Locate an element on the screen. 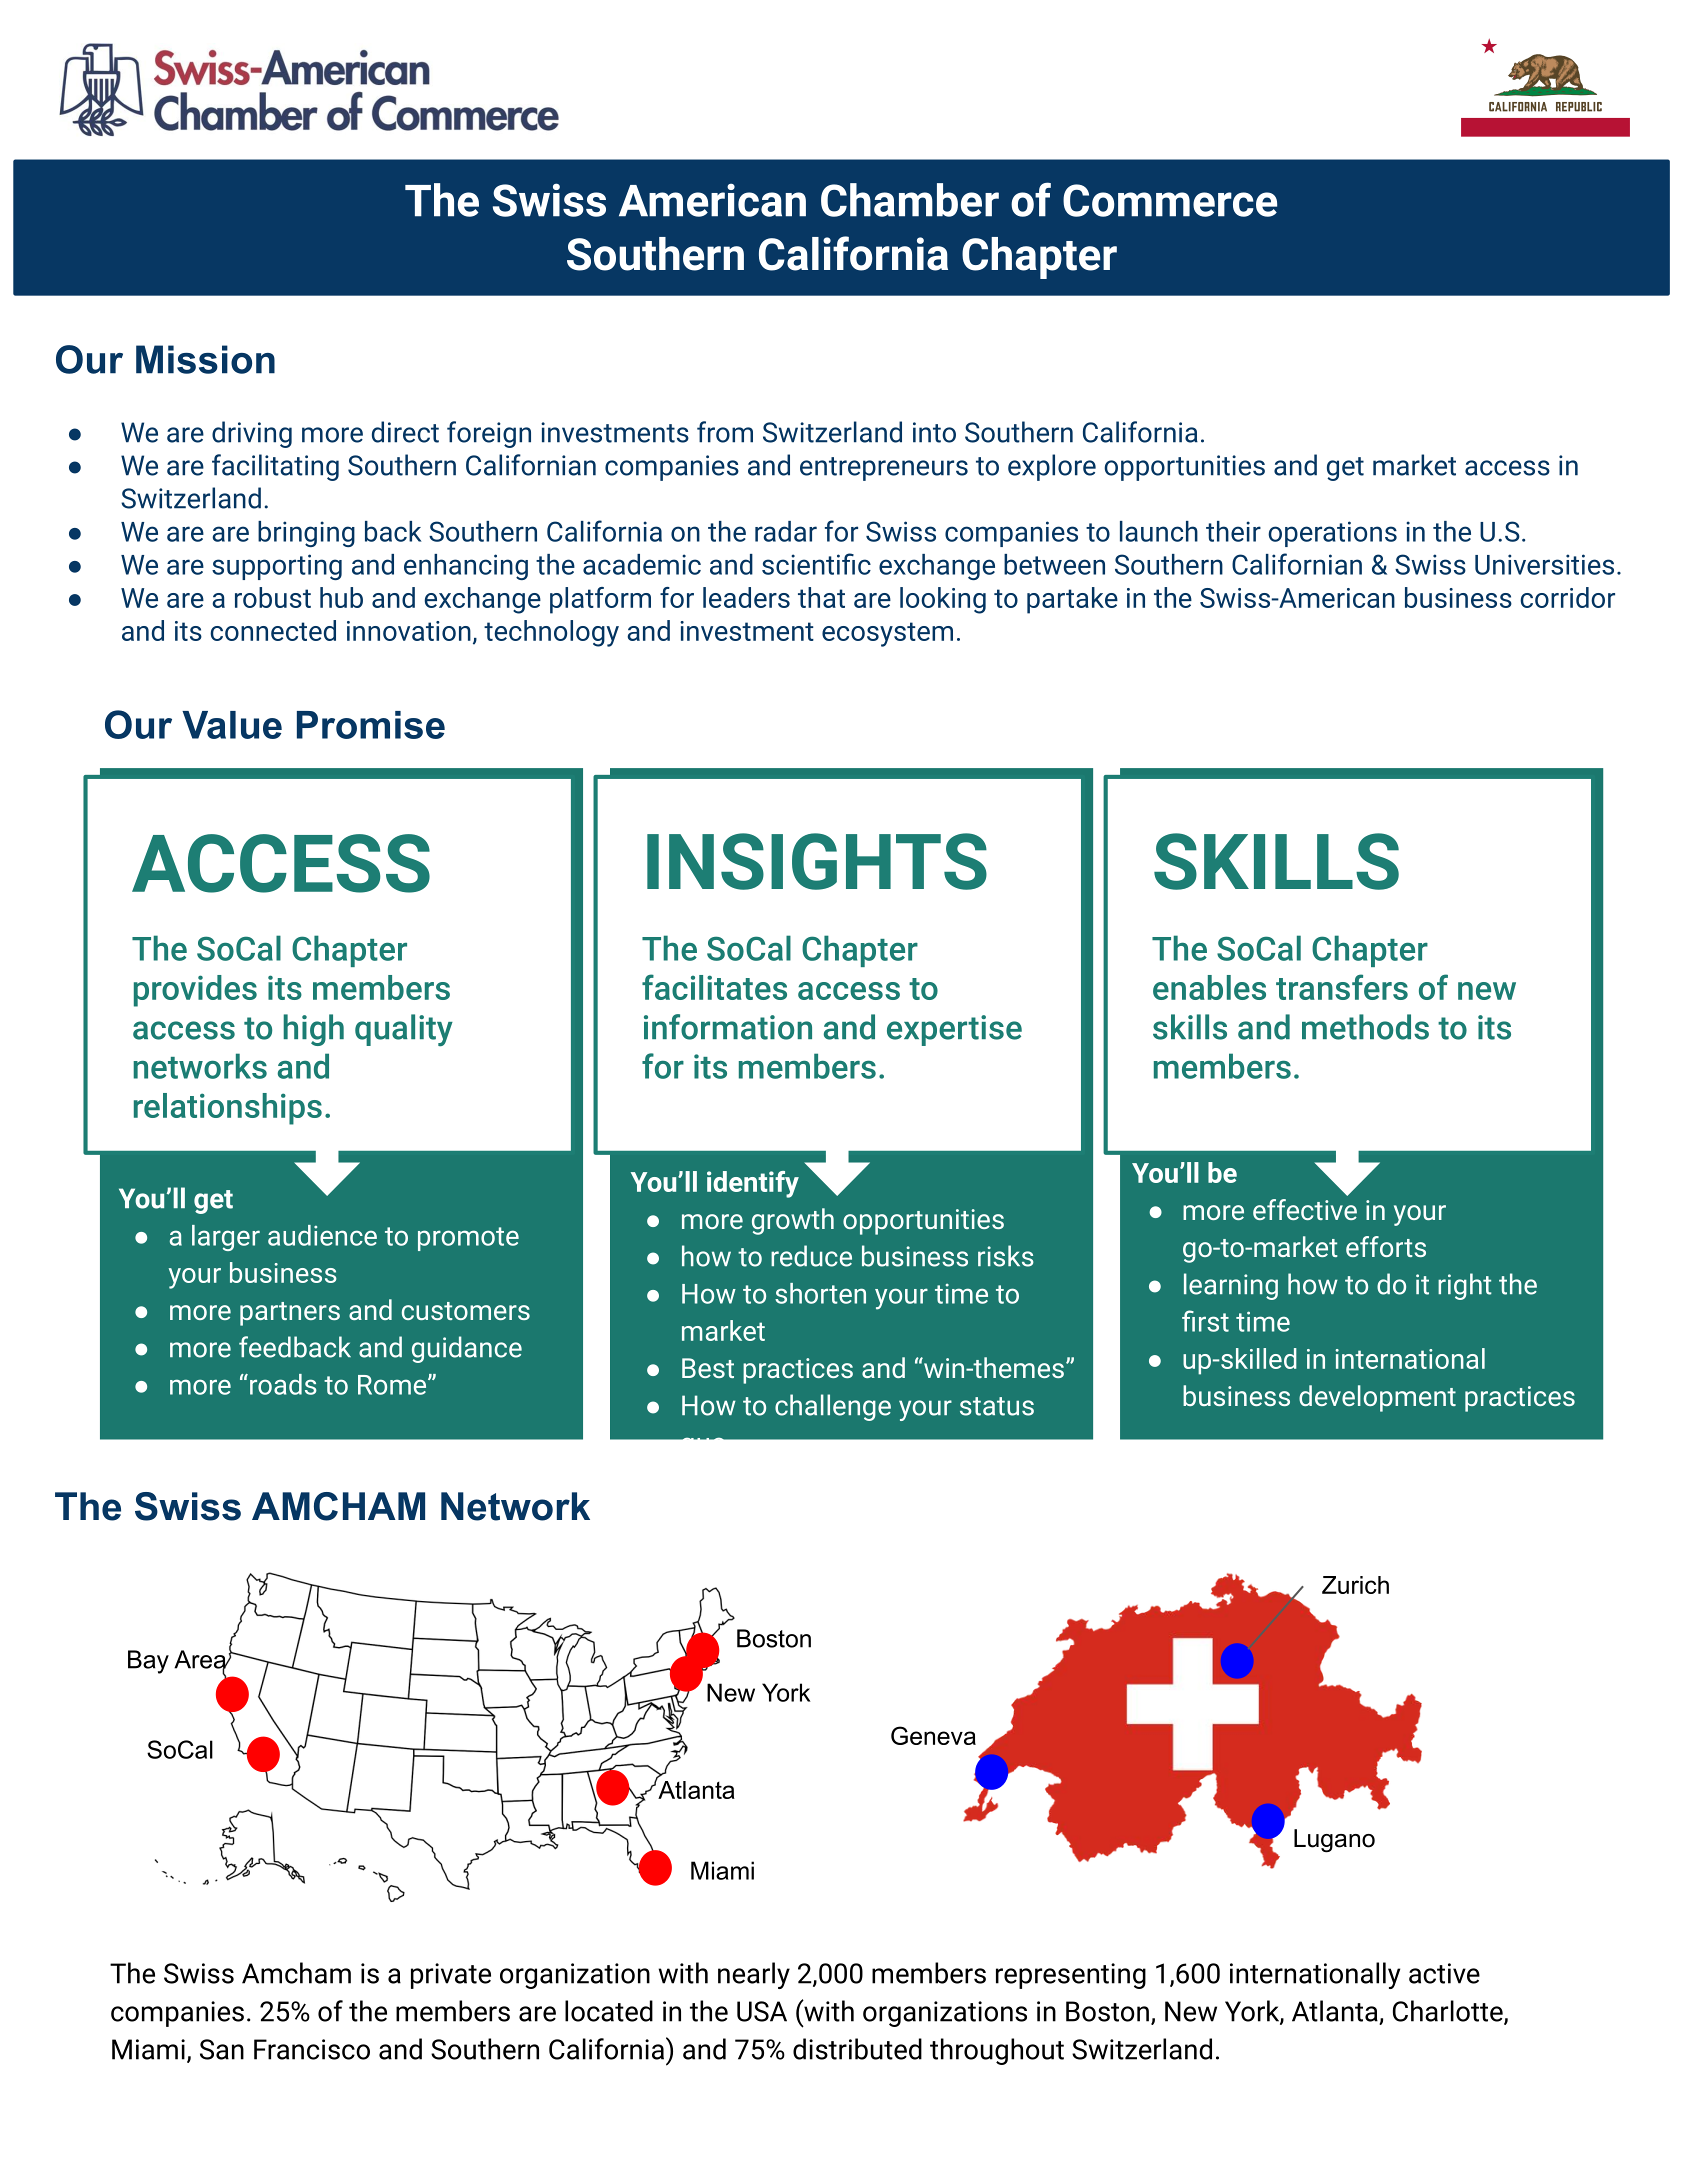 The image size is (1687, 2184). Zurich is located at coordinates (1355, 1585).
